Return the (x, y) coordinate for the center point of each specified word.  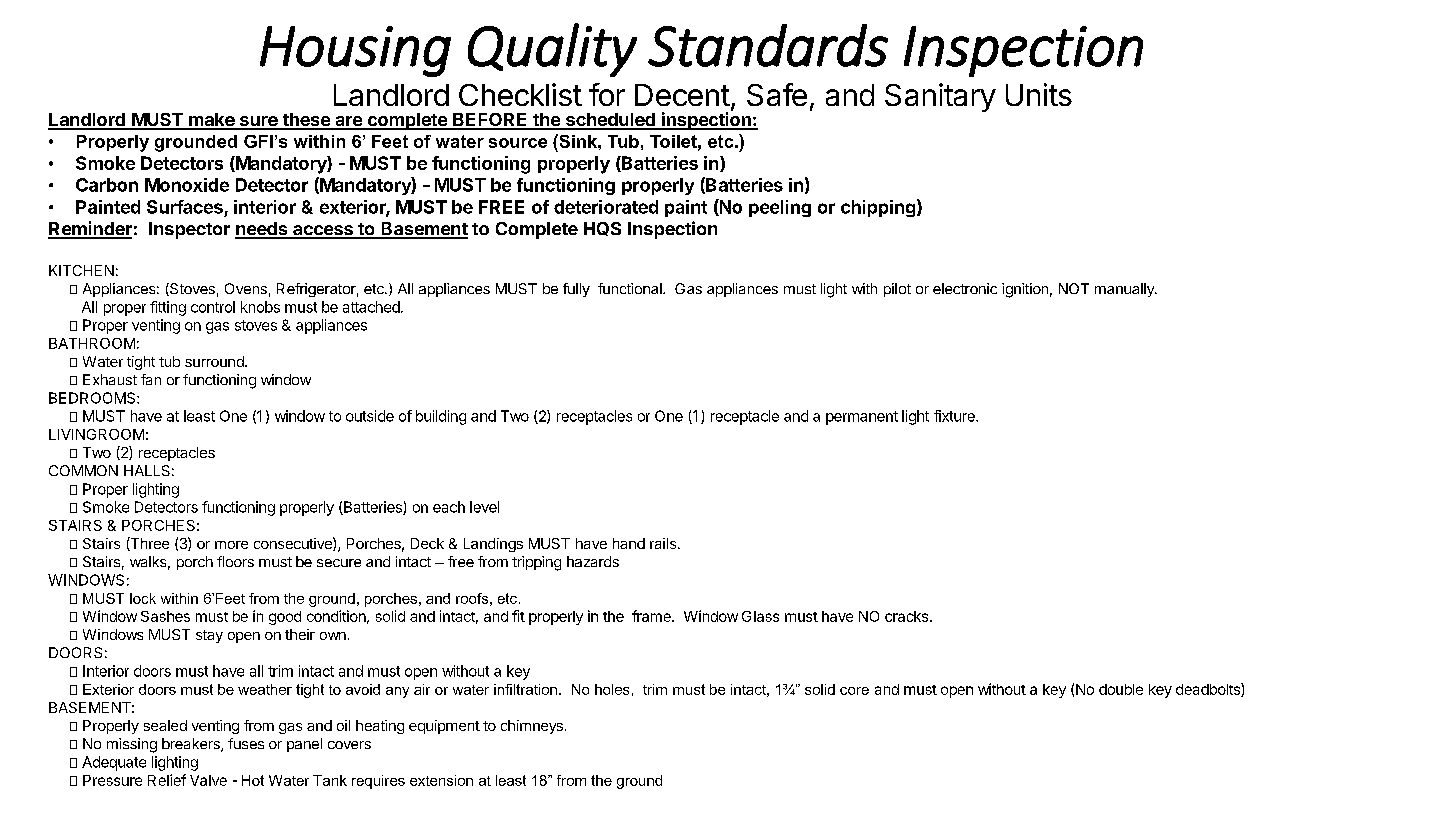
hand (629, 543)
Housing (355, 51)
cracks (908, 616)
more (231, 545)
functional (631, 288)
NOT (1074, 288)
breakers (192, 745)
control (213, 307)
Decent (682, 95)
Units (1039, 94)
